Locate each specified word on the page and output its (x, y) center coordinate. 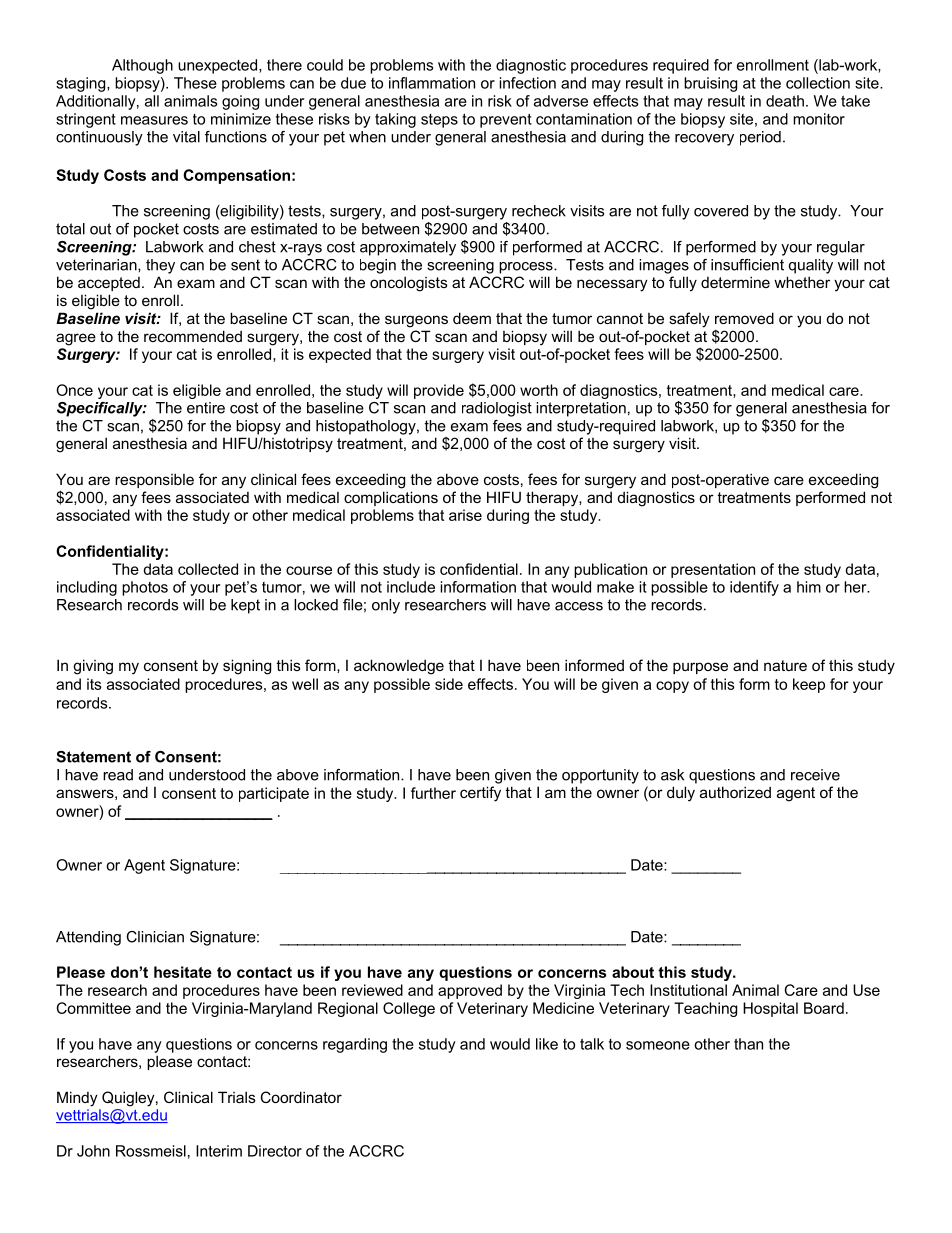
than (748, 1044)
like (547, 1044)
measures (154, 120)
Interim (219, 1151)
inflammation (432, 83)
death (785, 101)
